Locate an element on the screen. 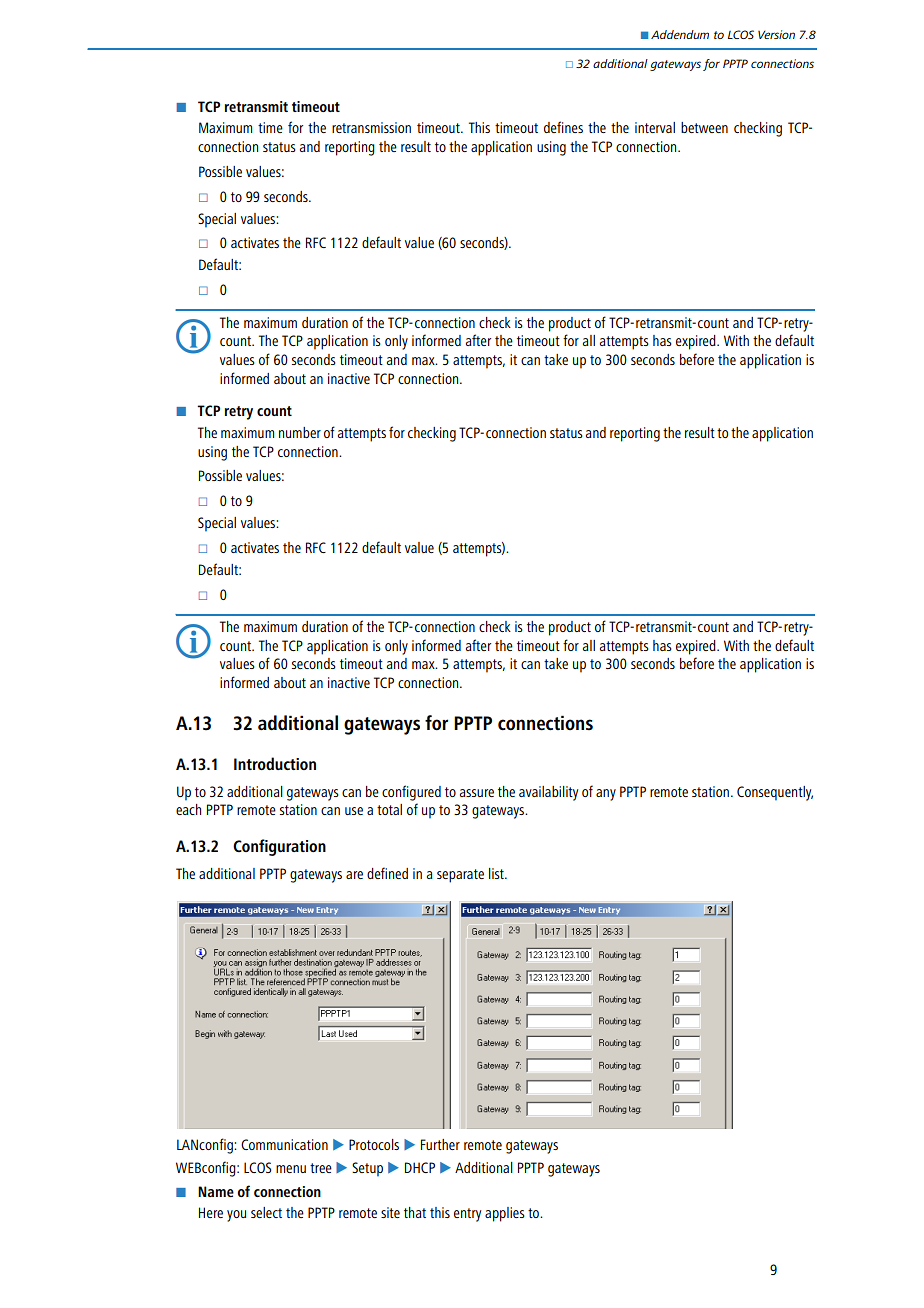 Image resolution: width=924 pixels, height=1308 pixels. entry is located at coordinates (467, 1215).
